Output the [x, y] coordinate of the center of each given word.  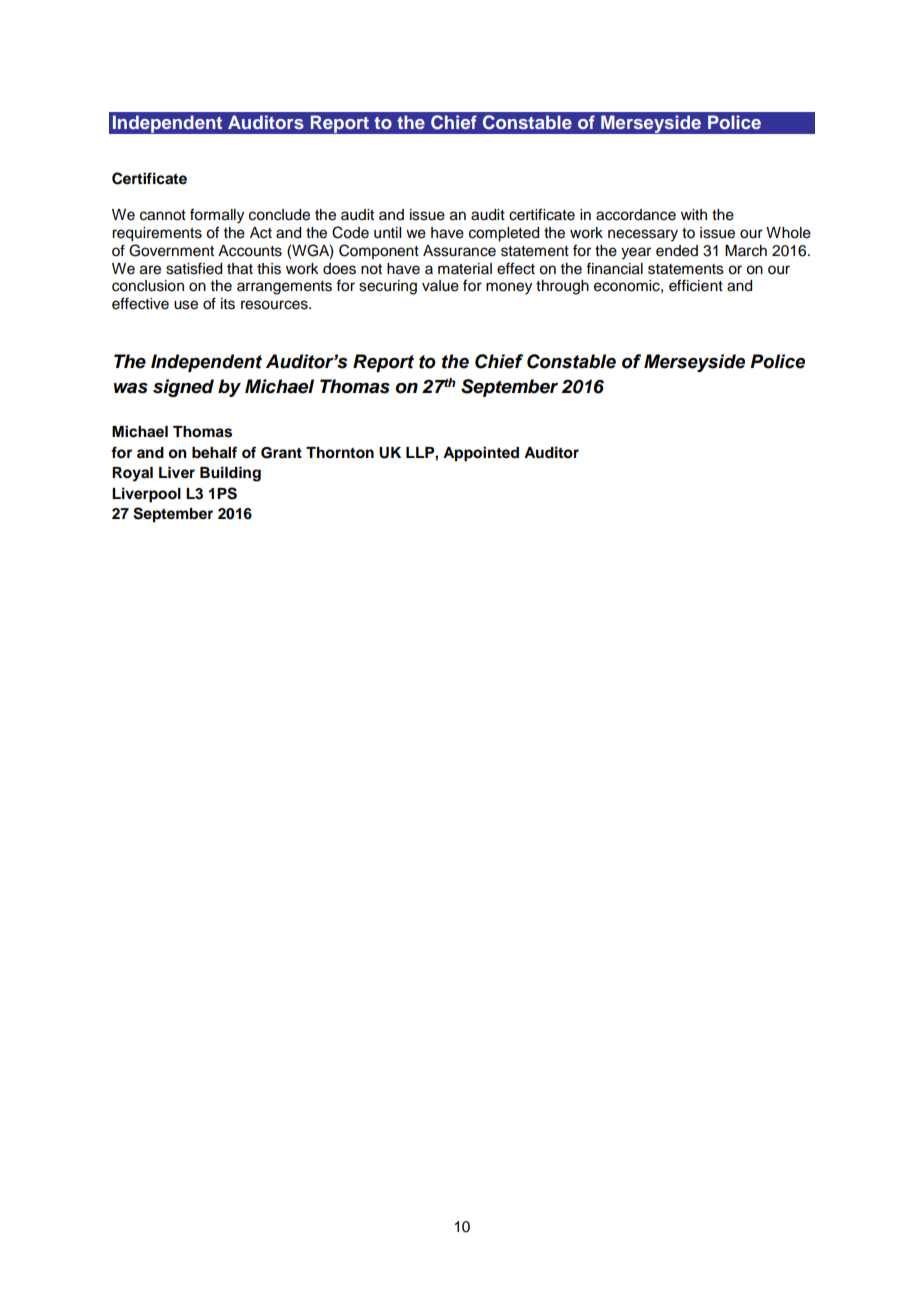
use [186, 305]
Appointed [481, 454]
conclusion [148, 286]
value [440, 286]
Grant [281, 453]
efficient [696, 285]
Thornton [340, 453]
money [509, 288]
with [694, 214]
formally [217, 216]
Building [230, 474]
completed [504, 234]
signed [183, 388]
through [562, 287]
